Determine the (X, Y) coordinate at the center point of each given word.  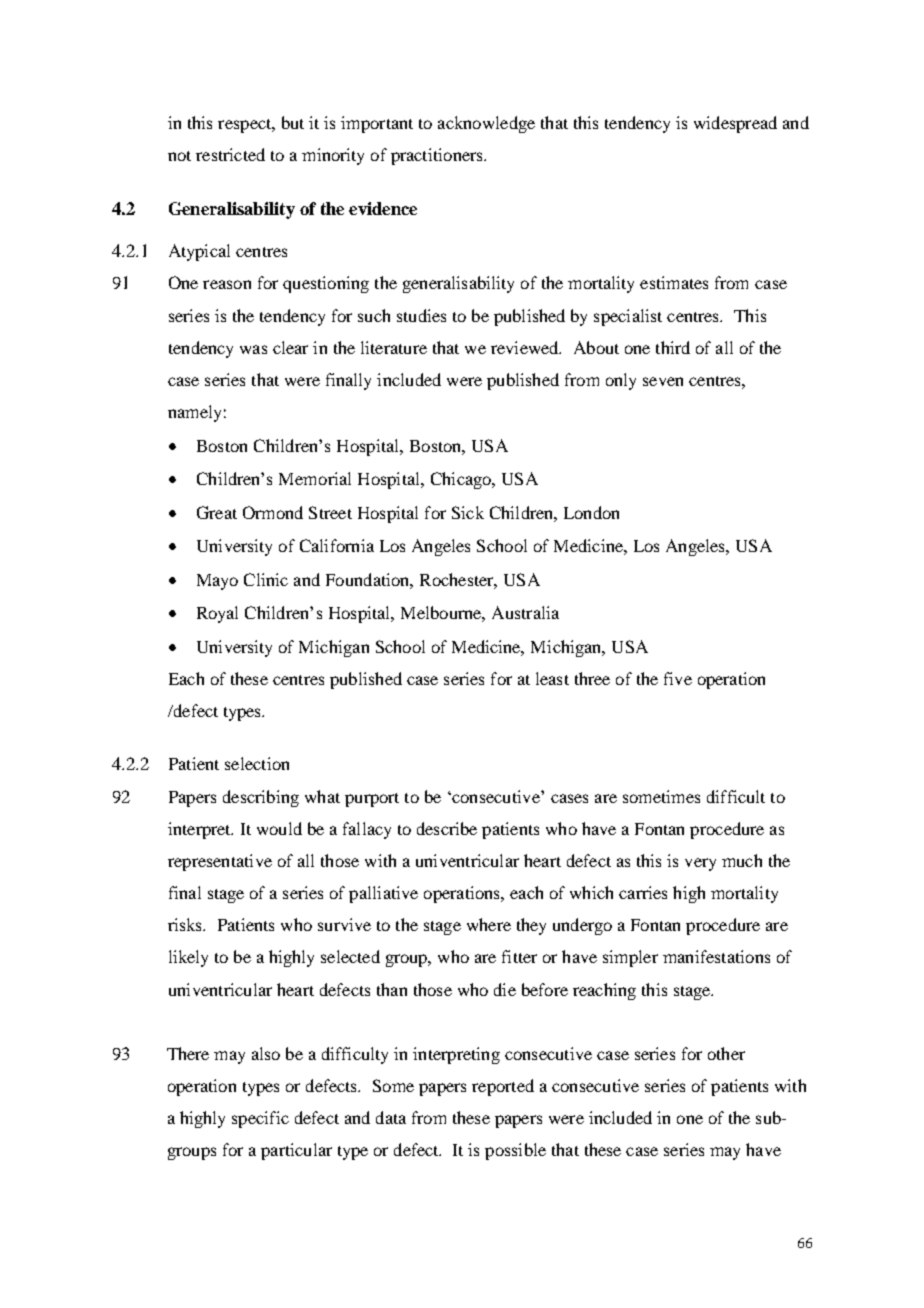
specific (260, 1119)
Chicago (462, 480)
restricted (230, 154)
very (700, 864)
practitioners (438, 156)
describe (447, 828)
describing (261, 798)
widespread (735, 124)
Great (217, 512)
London (591, 512)
